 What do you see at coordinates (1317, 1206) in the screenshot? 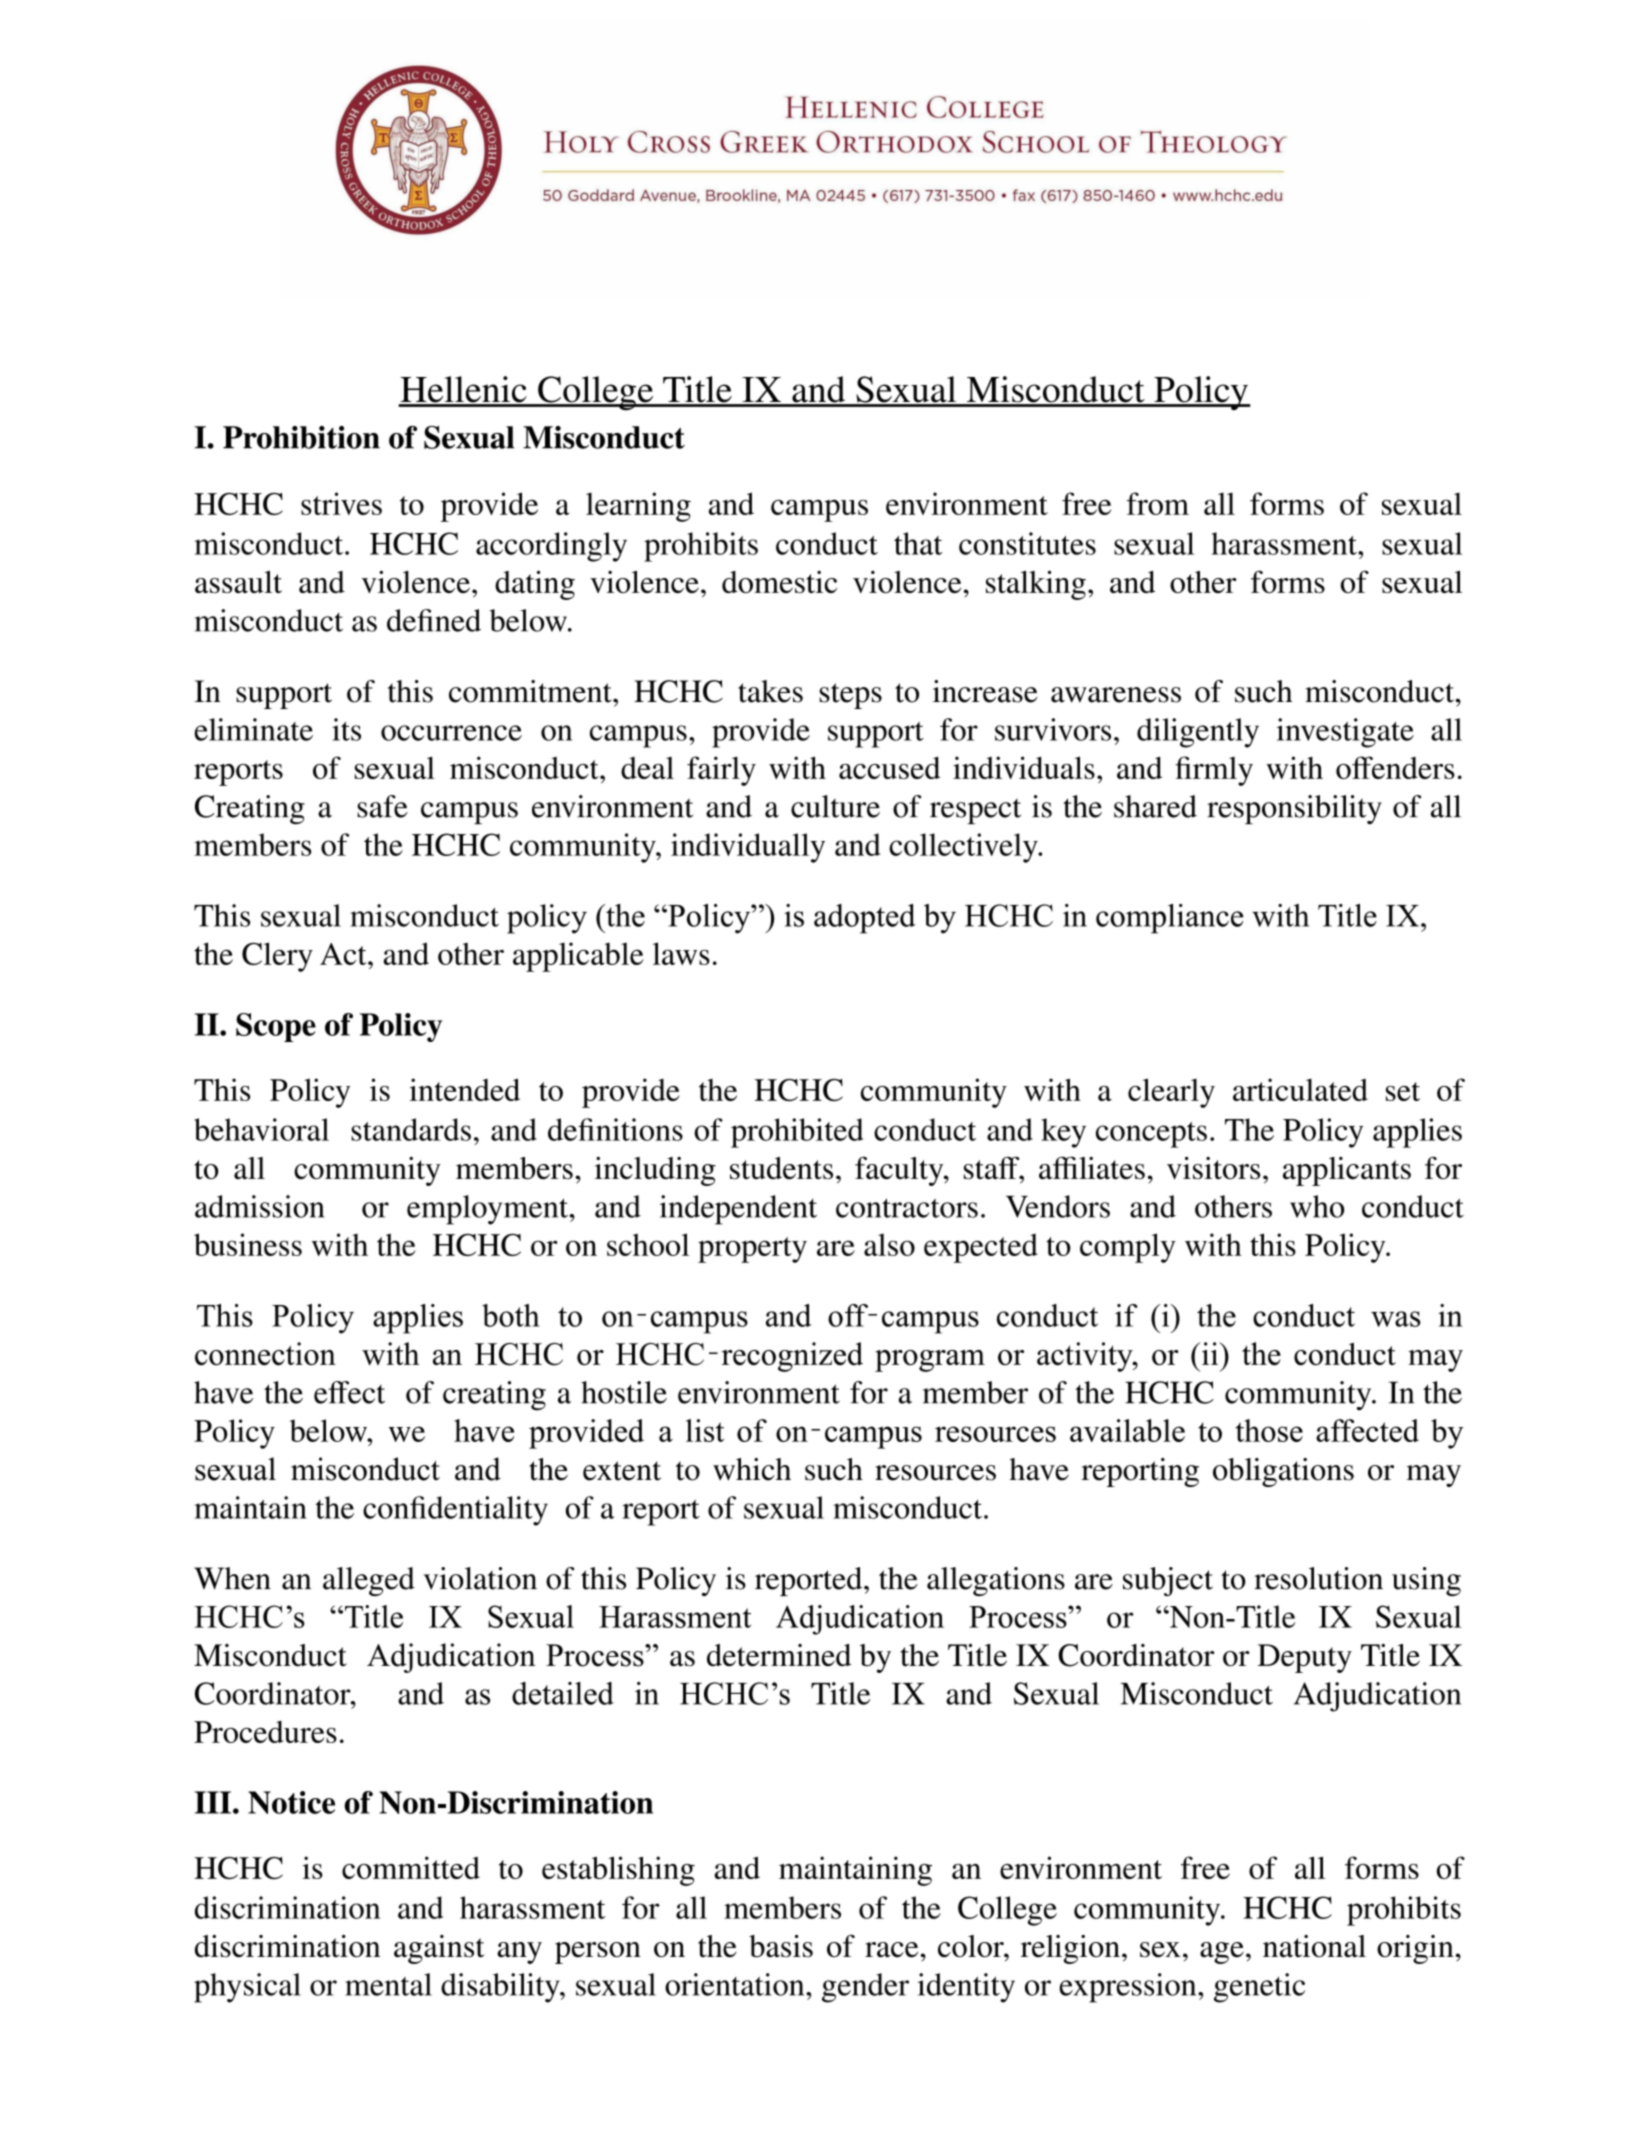
I see `who` at bounding box center [1317, 1206].
